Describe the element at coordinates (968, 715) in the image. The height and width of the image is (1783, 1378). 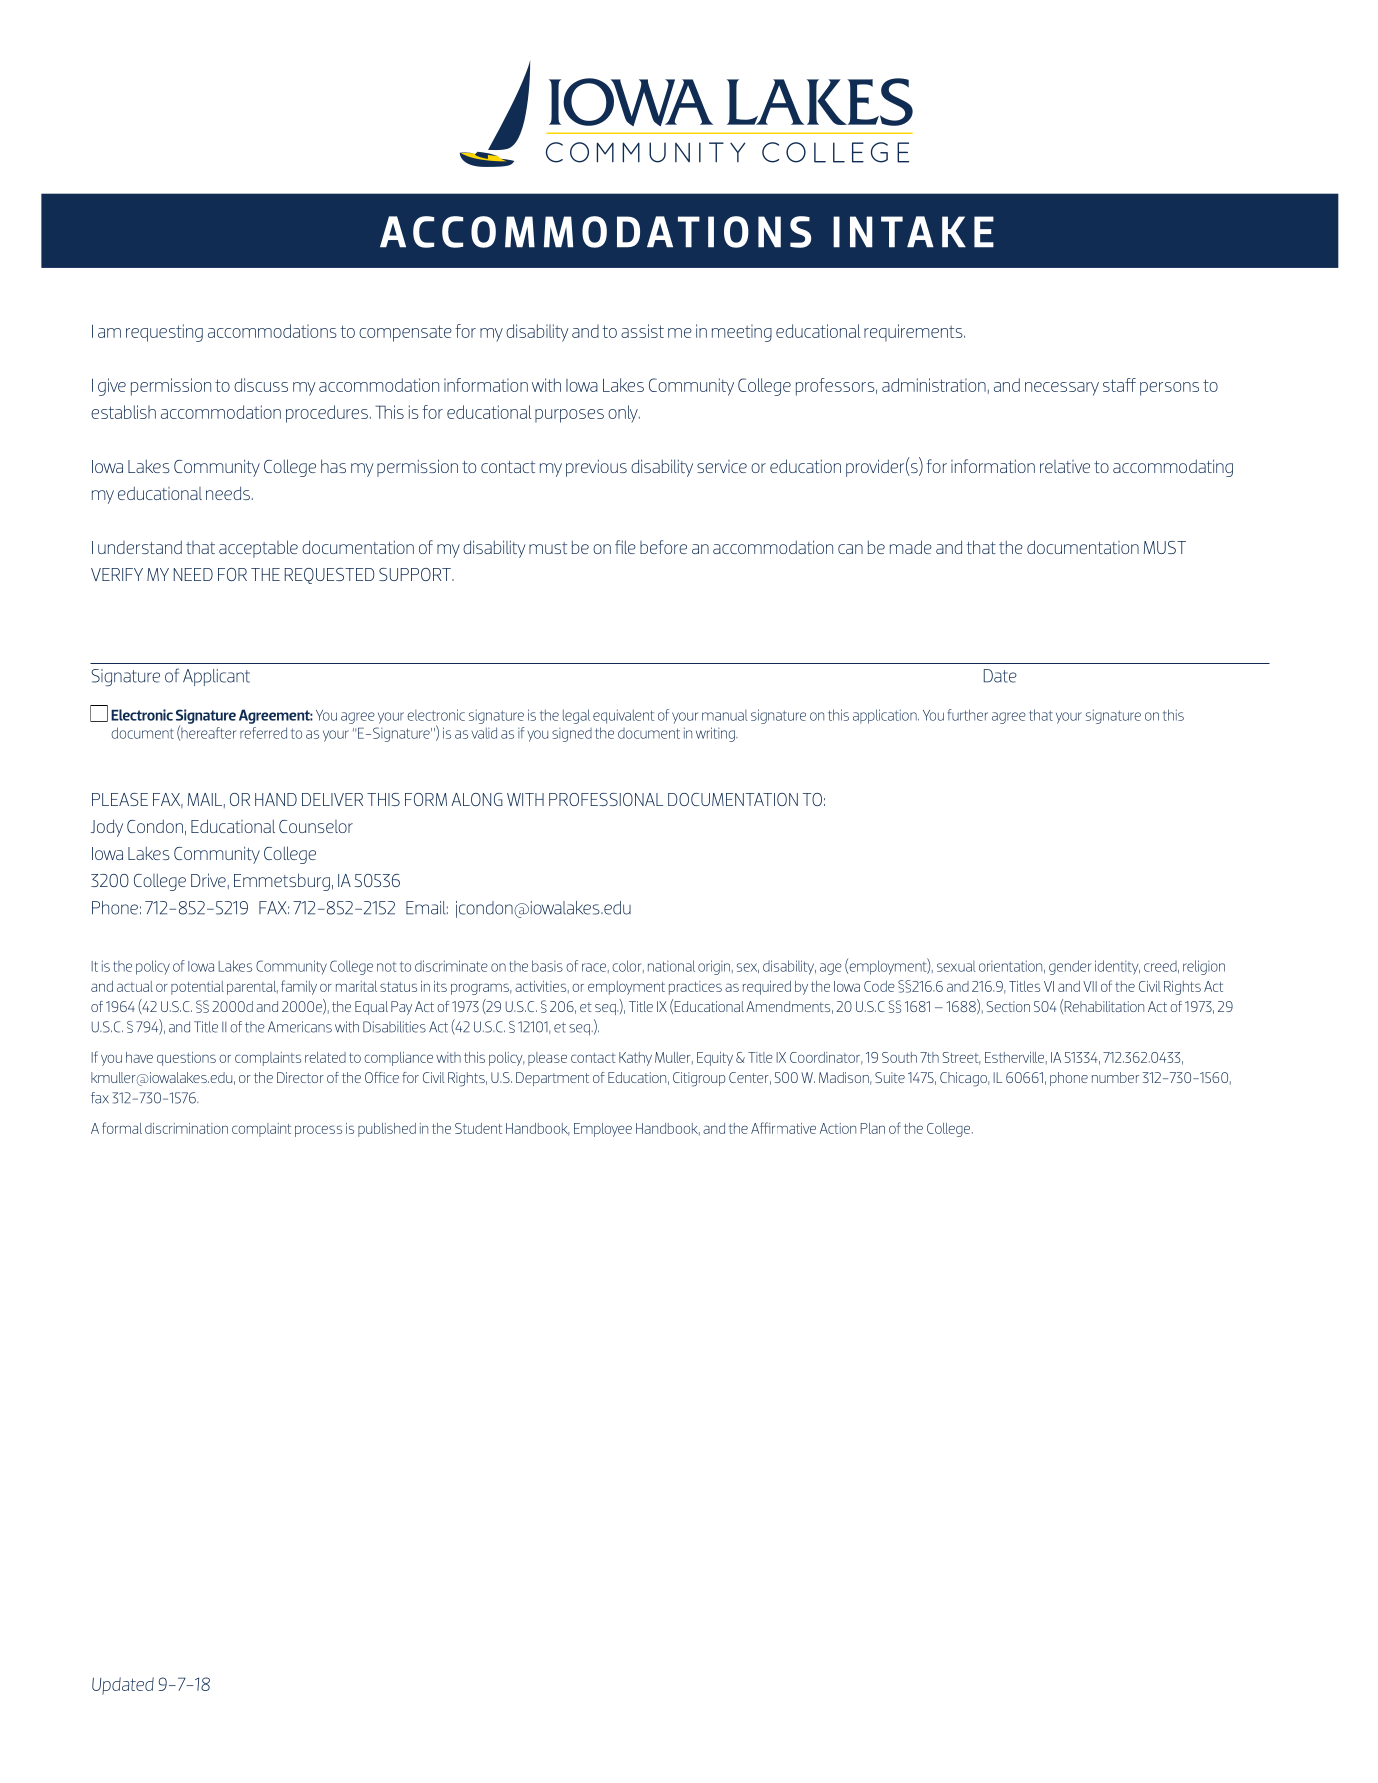
I see `further` at that location.
